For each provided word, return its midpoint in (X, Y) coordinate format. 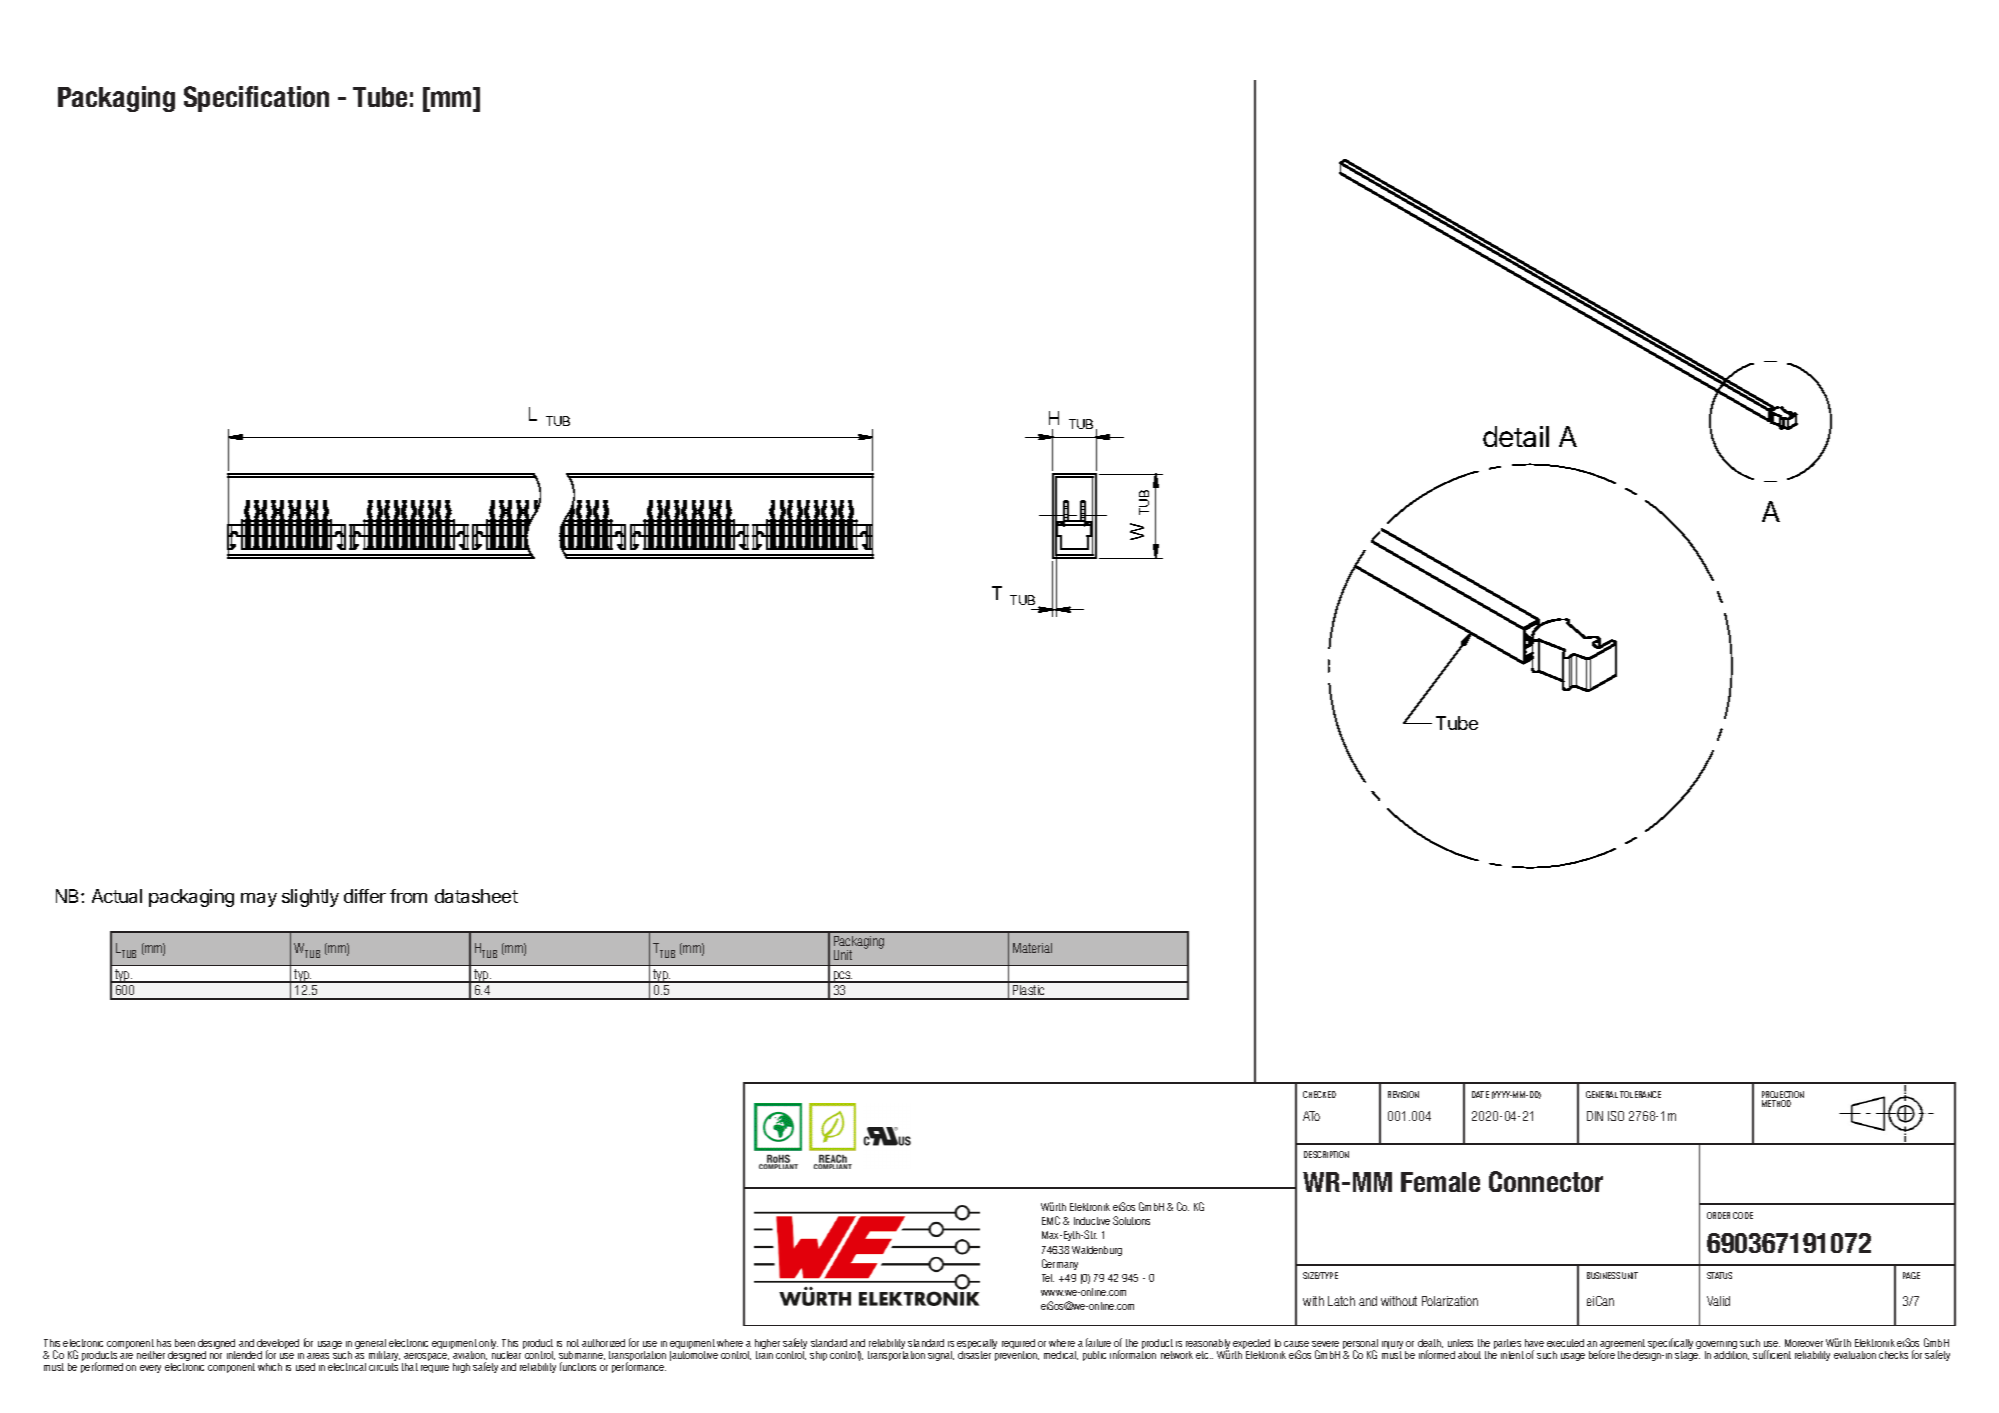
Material (1032, 948)
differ (365, 896)
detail (1516, 436)
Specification (256, 99)
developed (278, 1345)
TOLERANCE (1640, 1094)
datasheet (476, 896)
